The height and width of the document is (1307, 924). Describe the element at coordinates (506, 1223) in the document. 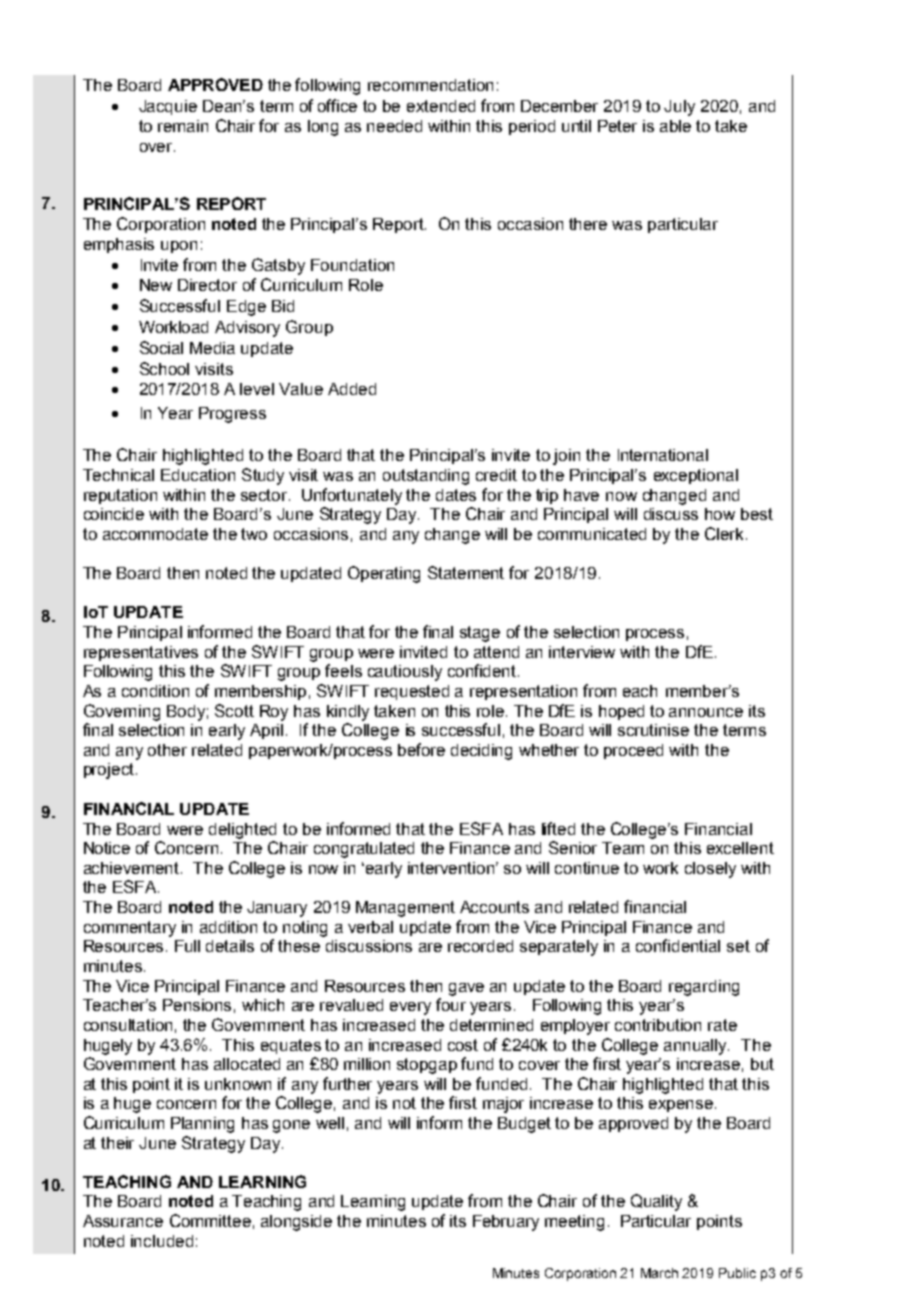

I see `February` at that location.
